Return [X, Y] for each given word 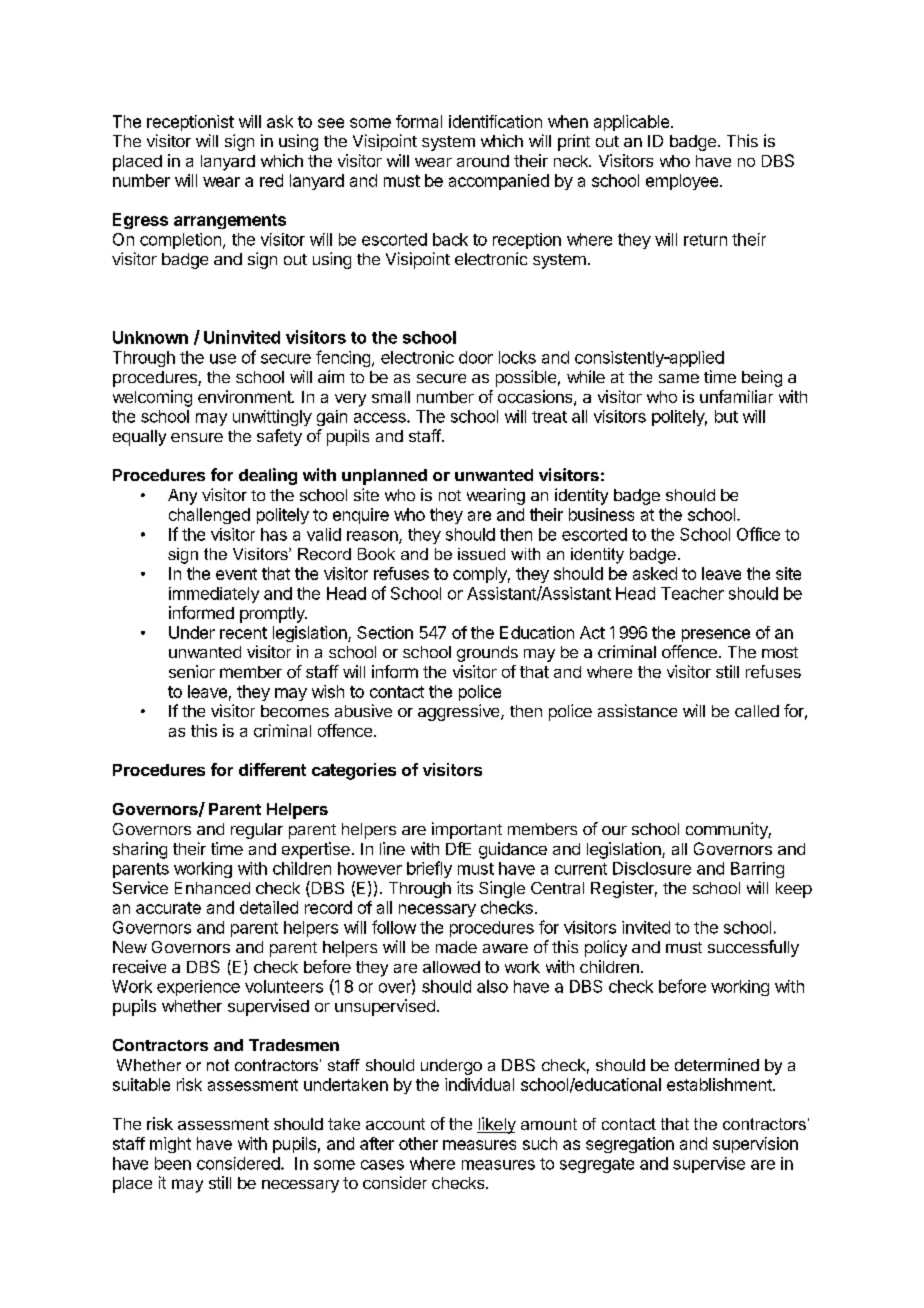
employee [683, 182]
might [170, 1145]
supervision [755, 1145]
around [483, 161]
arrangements [230, 221]
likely [496, 1125]
